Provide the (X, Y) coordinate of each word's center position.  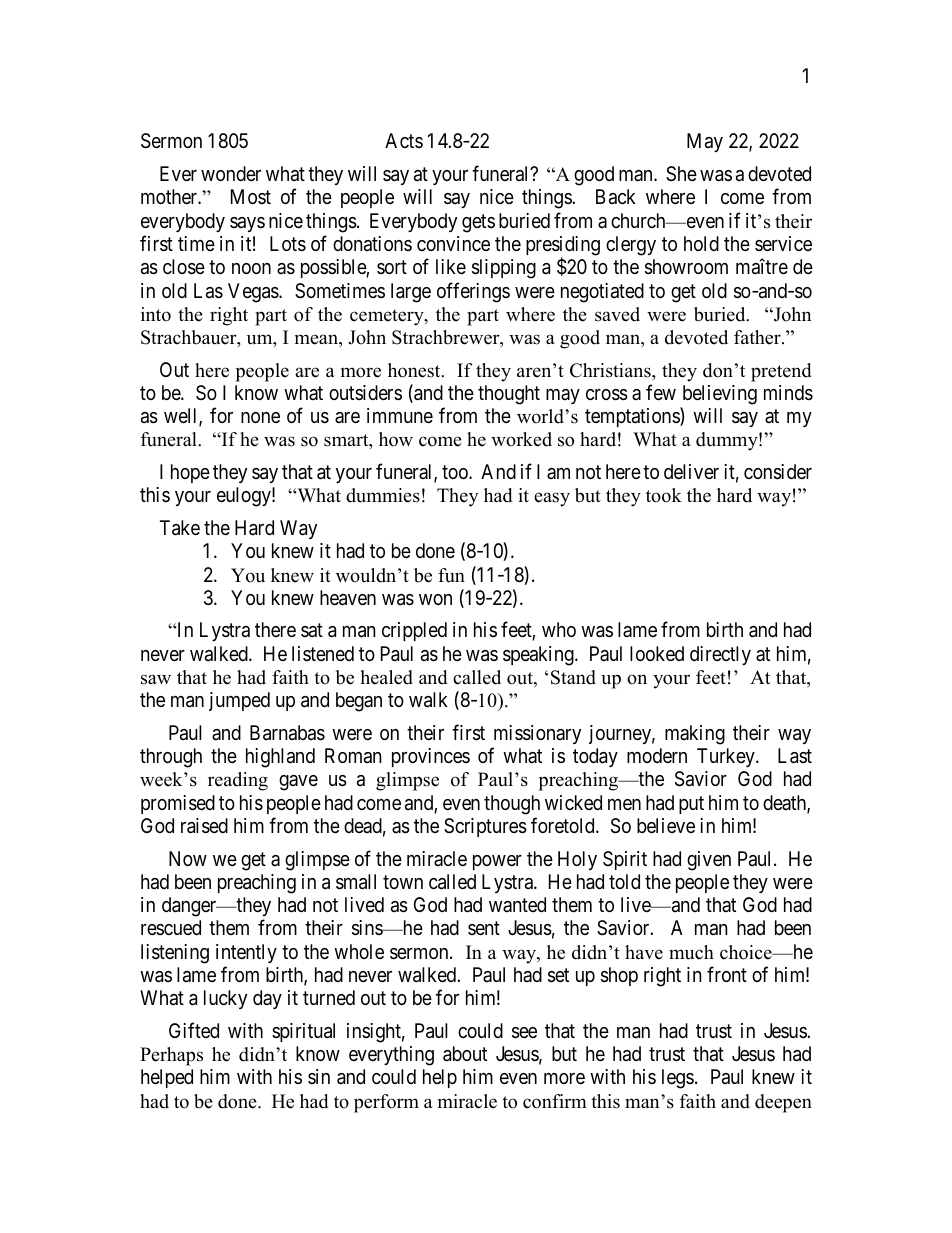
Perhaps (171, 1056)
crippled (414, 631)
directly (720, 655)
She (681, 174)
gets (478, 223)
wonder (231, 173)
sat (312, 631)
